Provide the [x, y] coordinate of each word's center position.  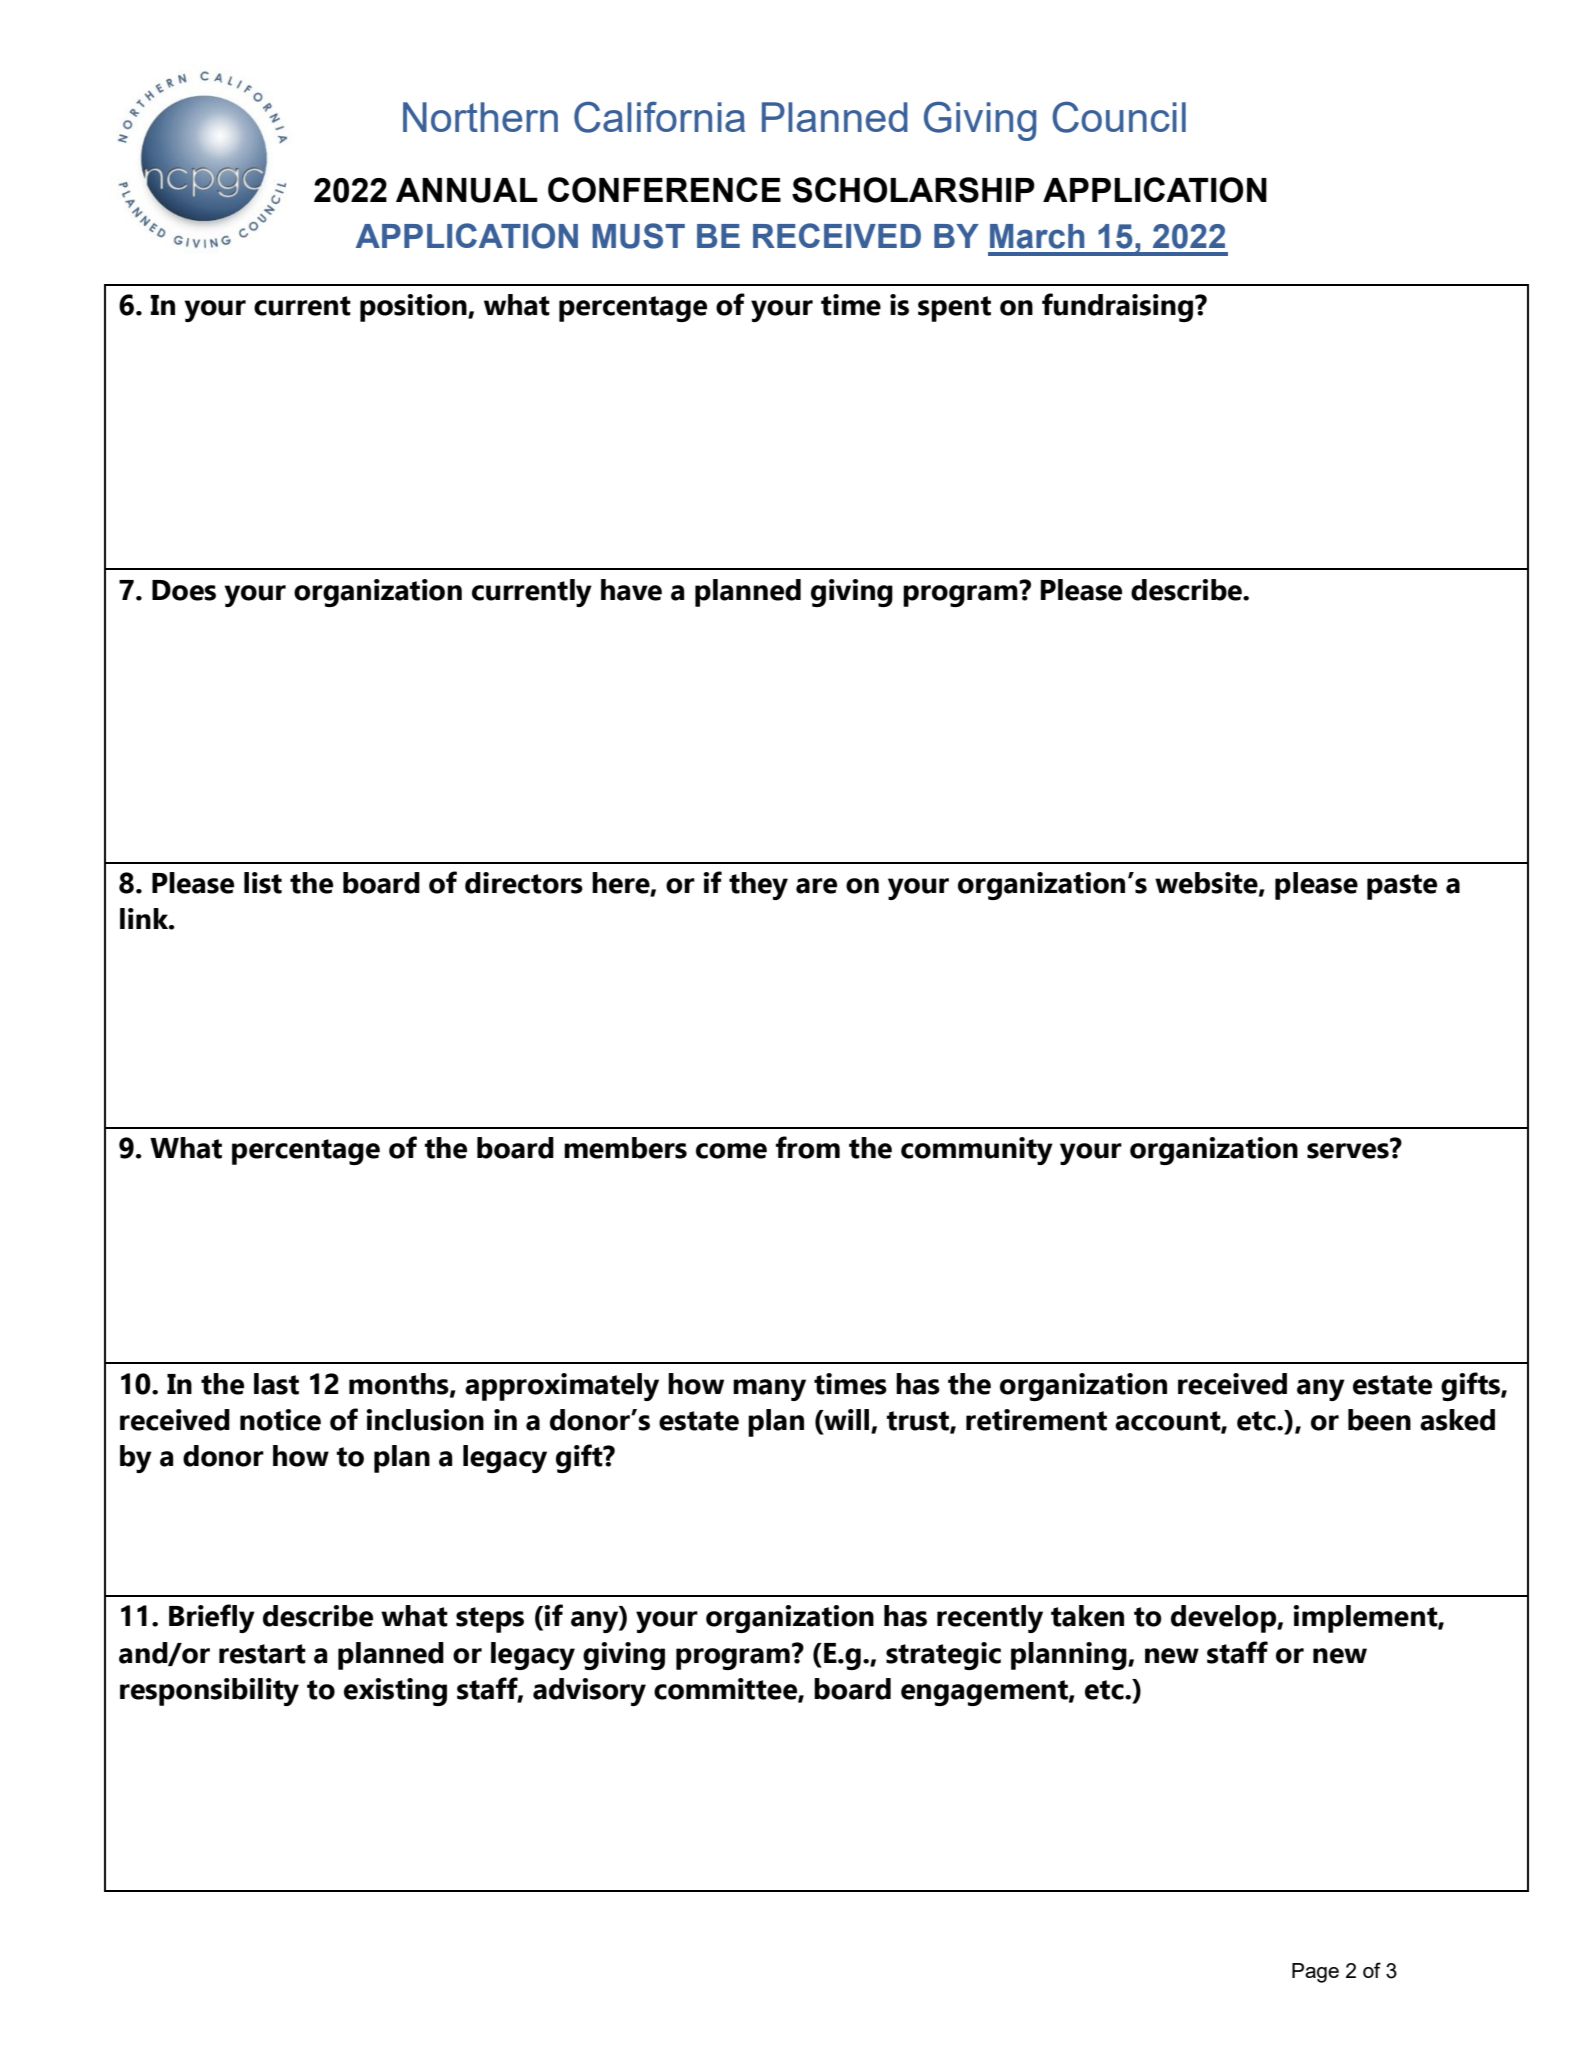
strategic [943, 1656]
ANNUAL [467, 190]
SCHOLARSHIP [913, 190]
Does [184, 590]
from [808, 1147]
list [263, 883]
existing [395, 1692]
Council [1119, 117]
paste [1402, 887]
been [1379, 1420]
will [845, 1419]
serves [1349, 1150]
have [631, 590]
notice [280, 1420]
